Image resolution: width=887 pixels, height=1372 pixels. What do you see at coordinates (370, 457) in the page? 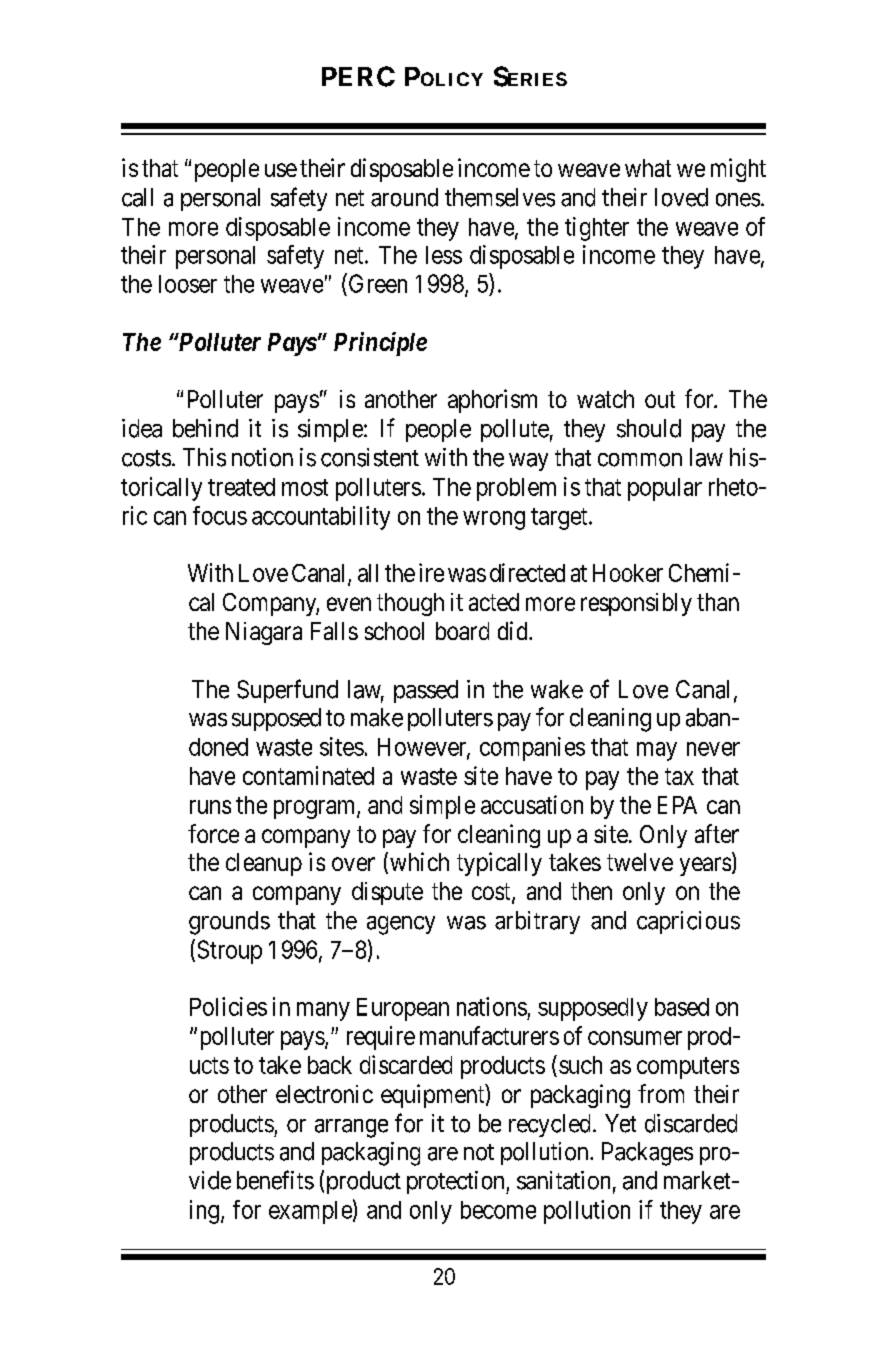
I see `consistent` at bounding box center [370, 457].
